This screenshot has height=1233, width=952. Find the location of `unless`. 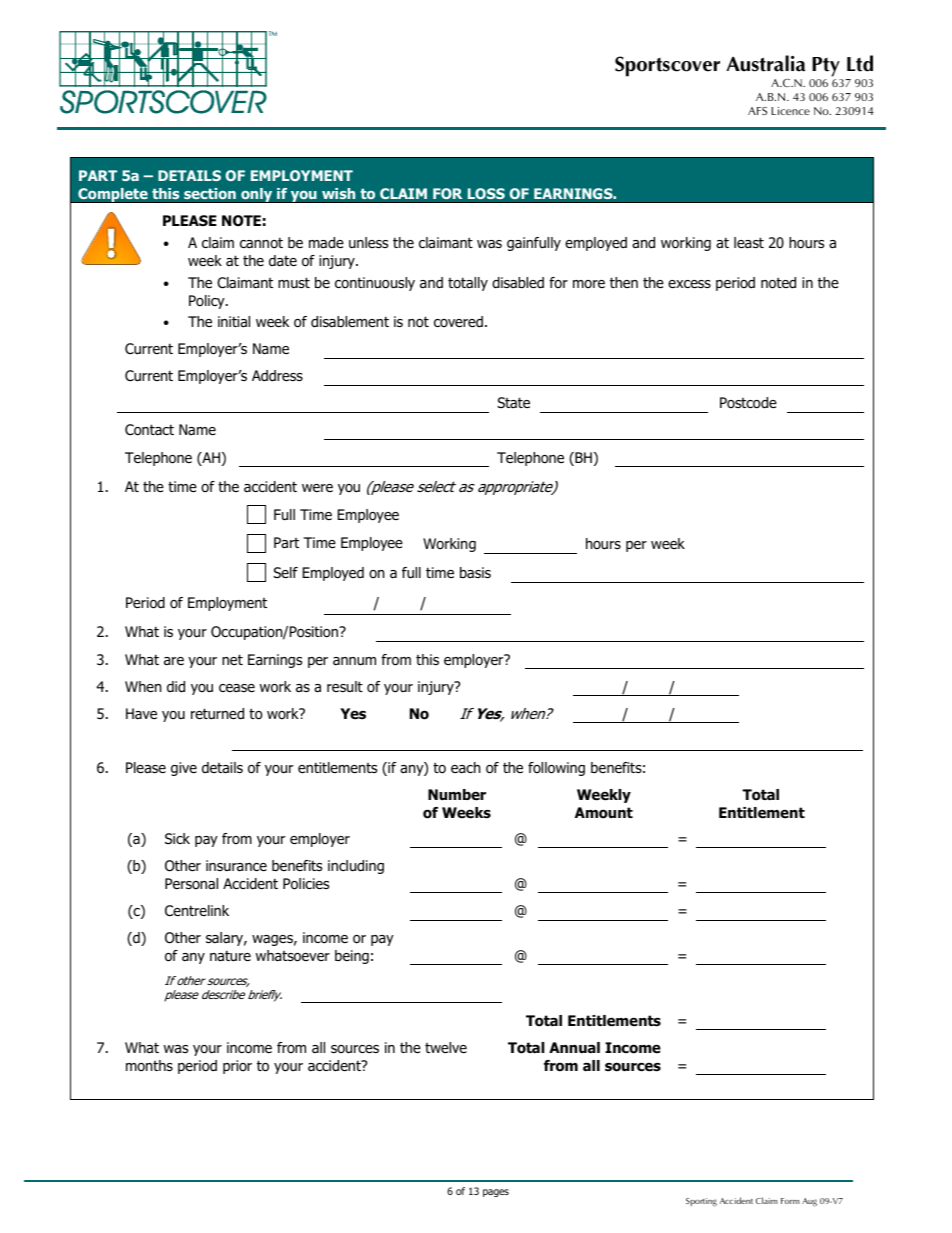

unless is located at coordinates (368, 242).
